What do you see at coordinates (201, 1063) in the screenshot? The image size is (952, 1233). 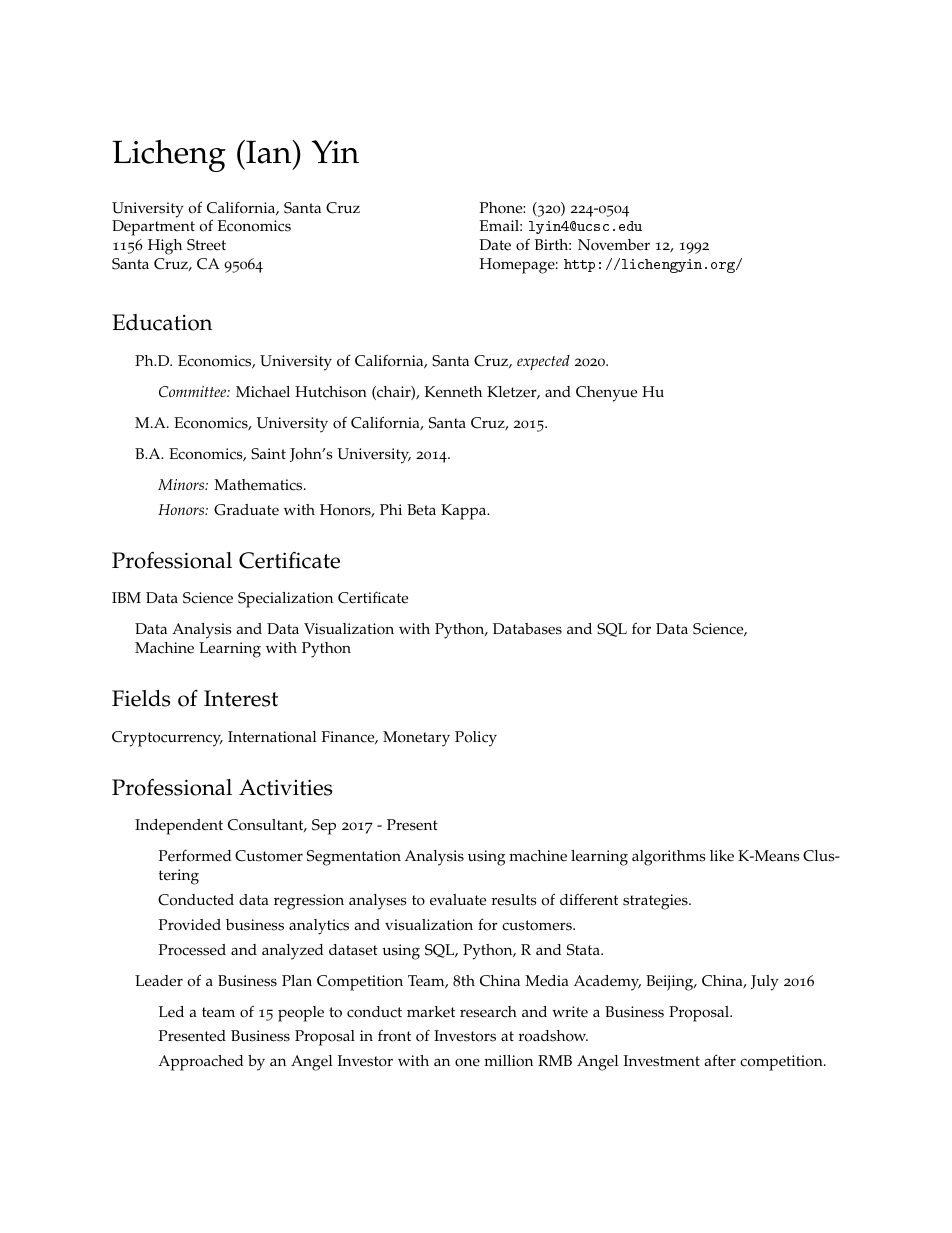 I see `Approached` at bounding box center [201, 1063].
